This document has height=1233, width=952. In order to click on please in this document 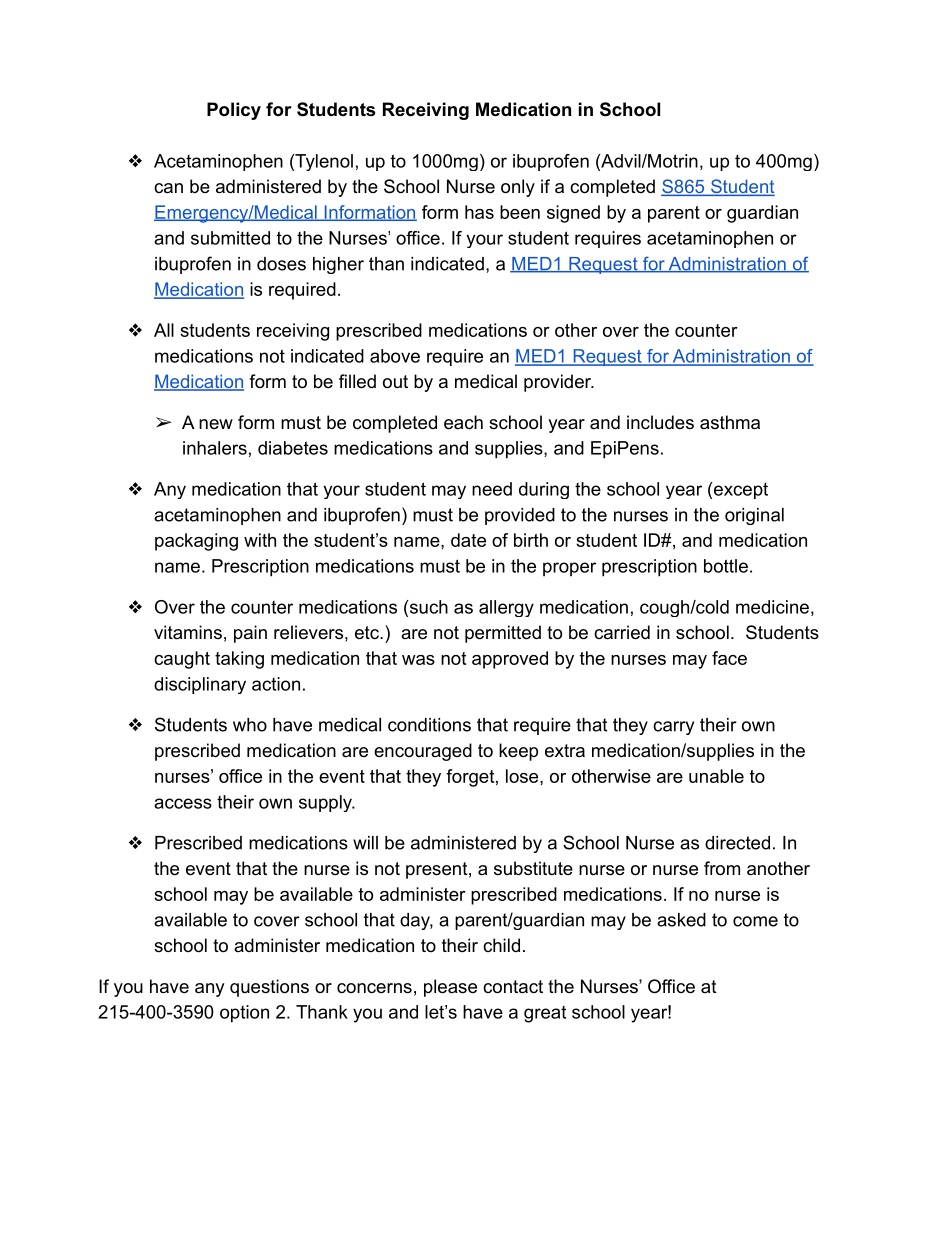, I will do `click(450, 988)`.
